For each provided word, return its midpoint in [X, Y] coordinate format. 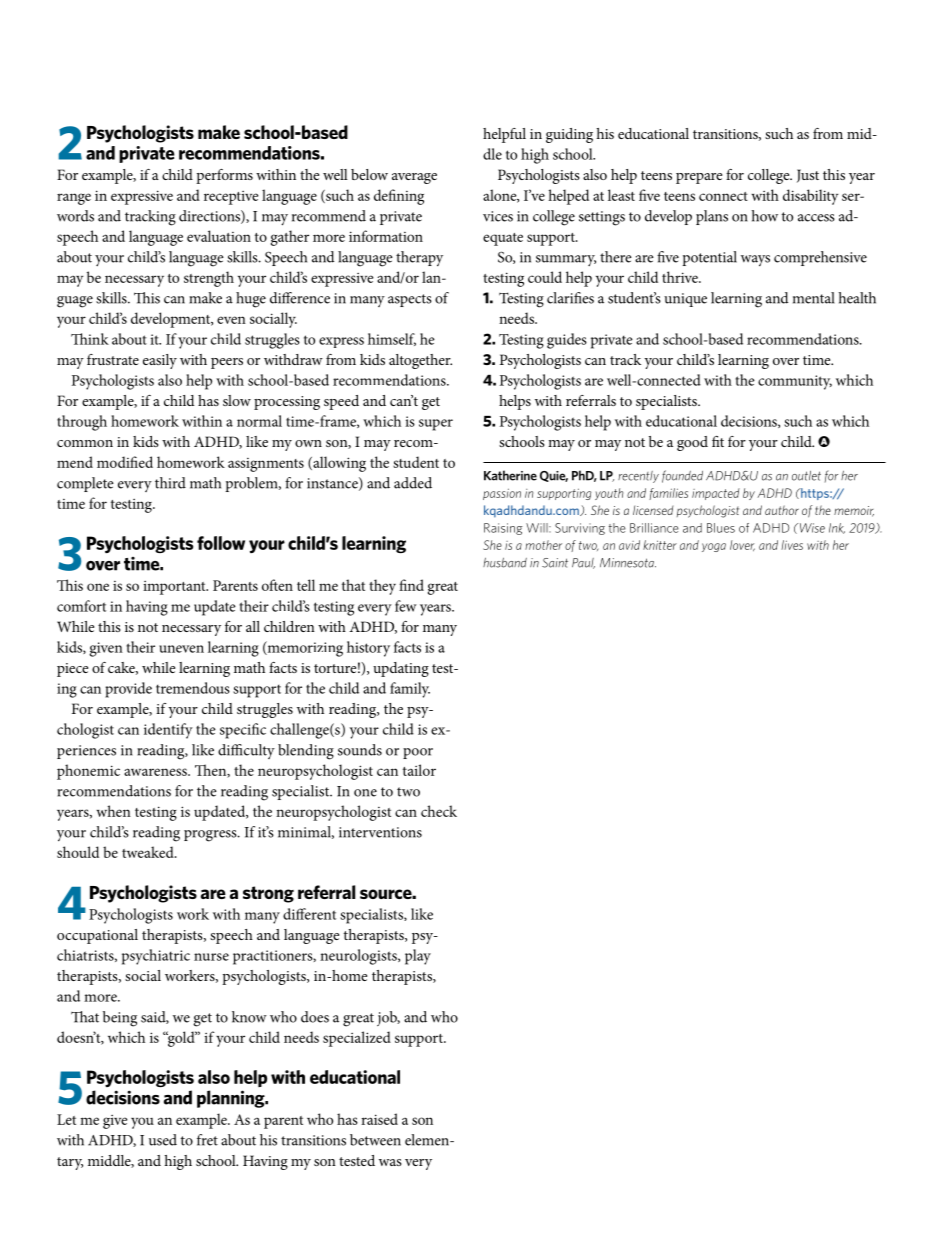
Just [808, 176]
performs [224, 176]
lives [792, 545]
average [414, 178]
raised [379, 1119]
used [163, 1140]
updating [401, 669]
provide [128, 690]
